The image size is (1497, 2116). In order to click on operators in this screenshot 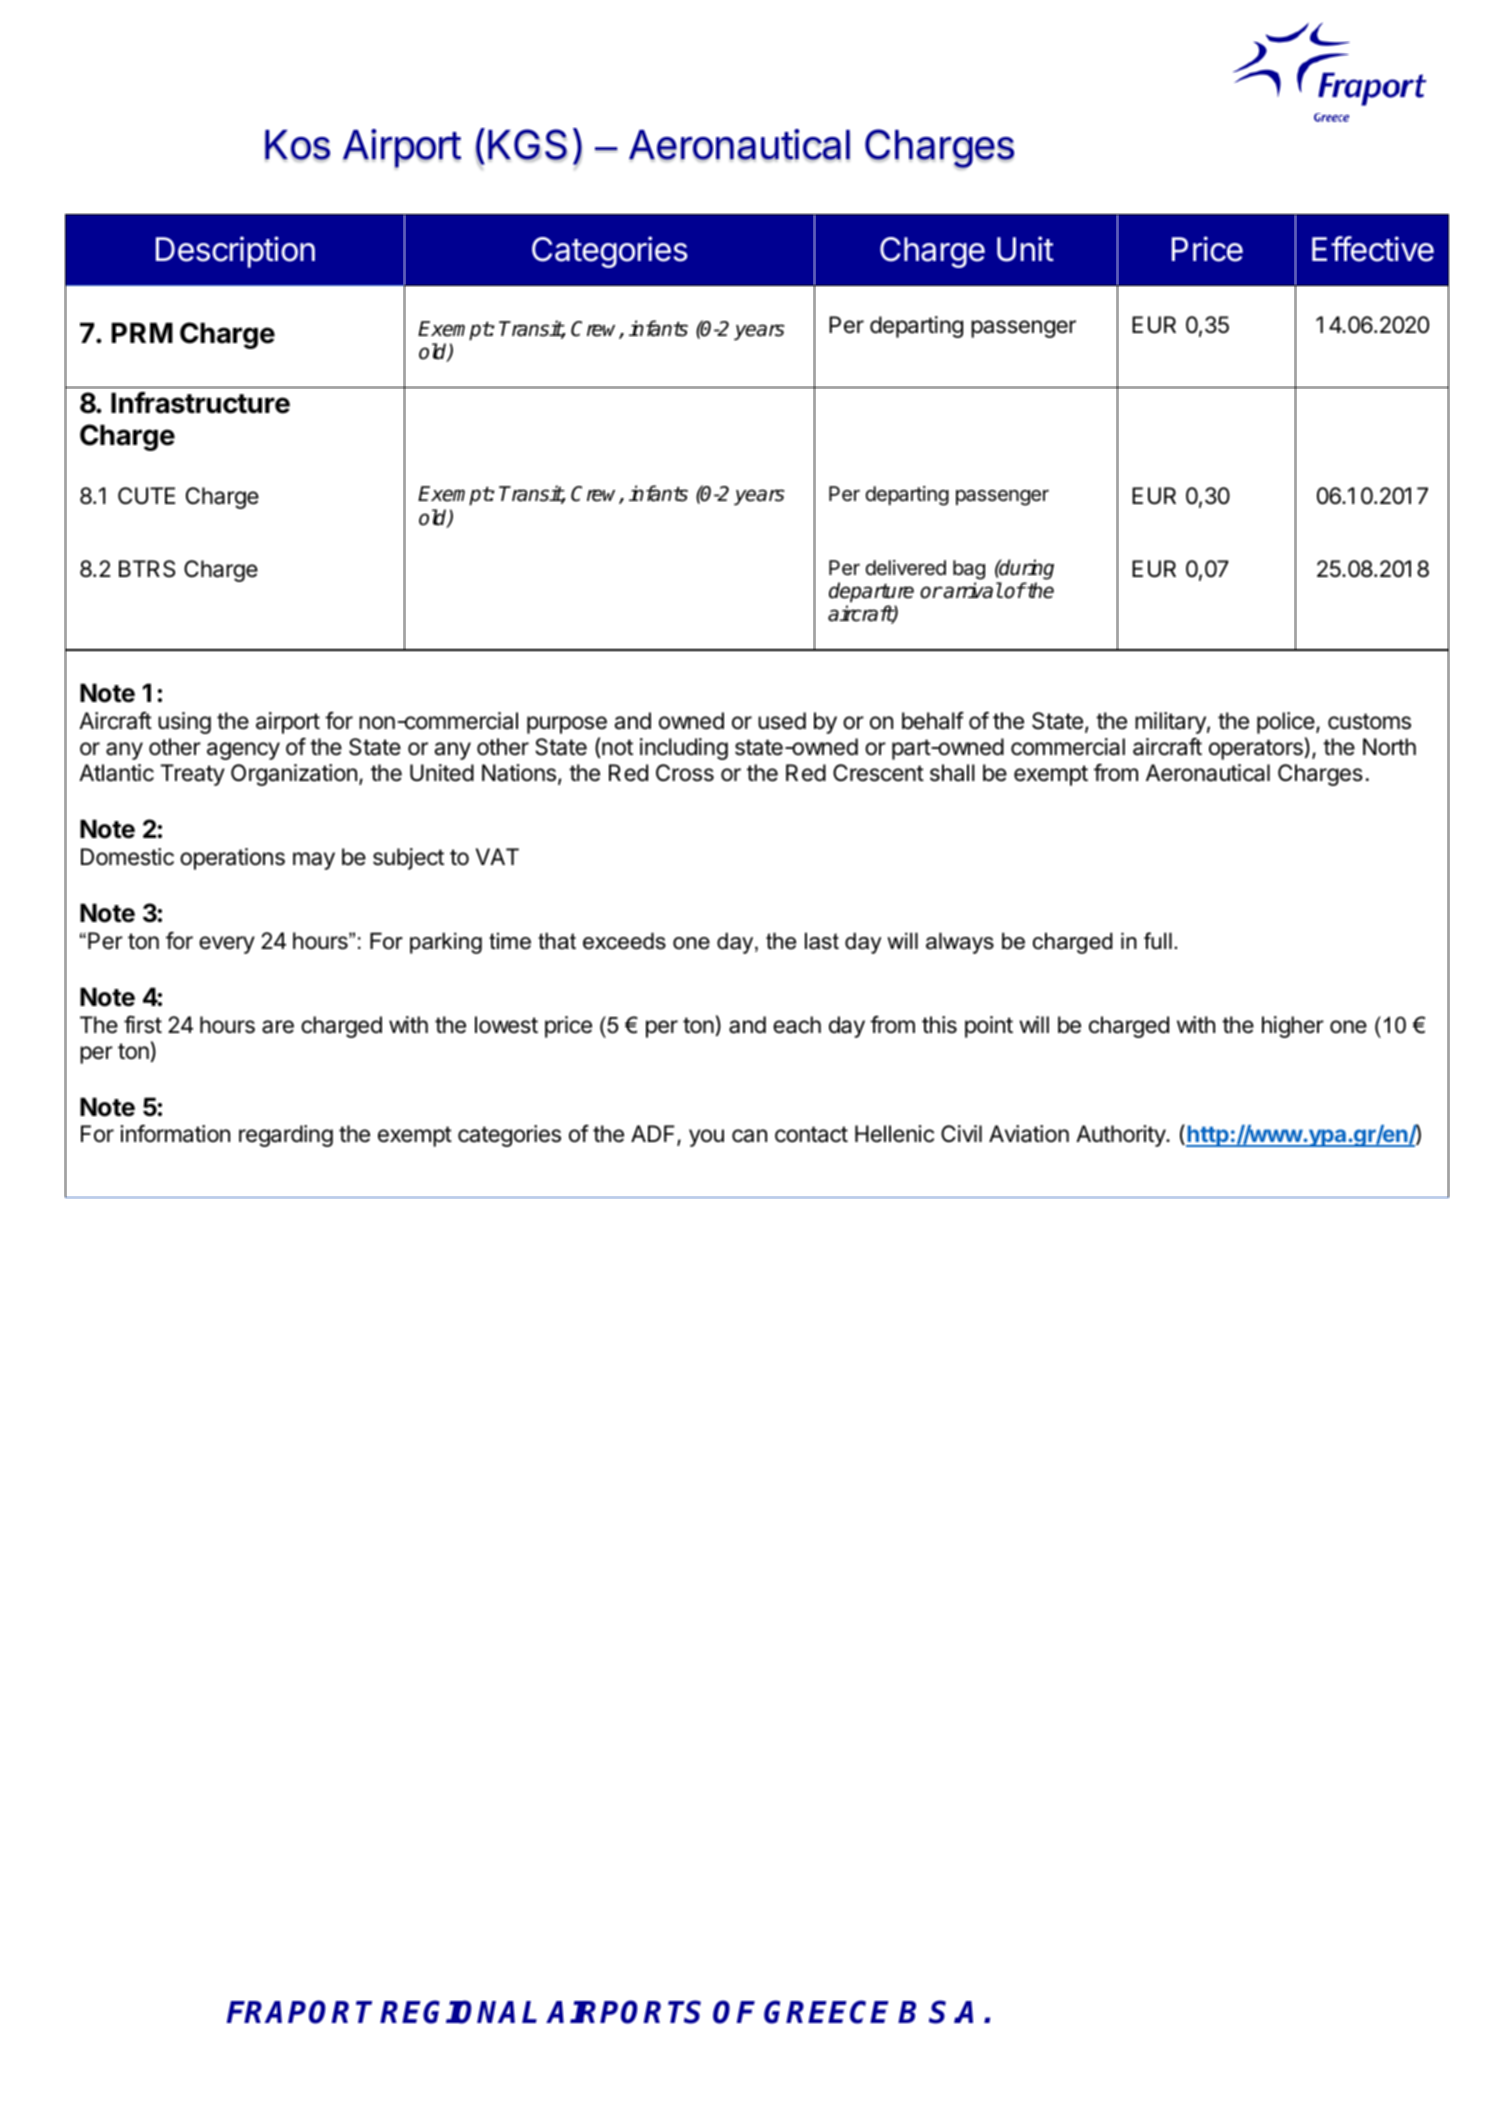, I will do `click(1256, 749)`.
